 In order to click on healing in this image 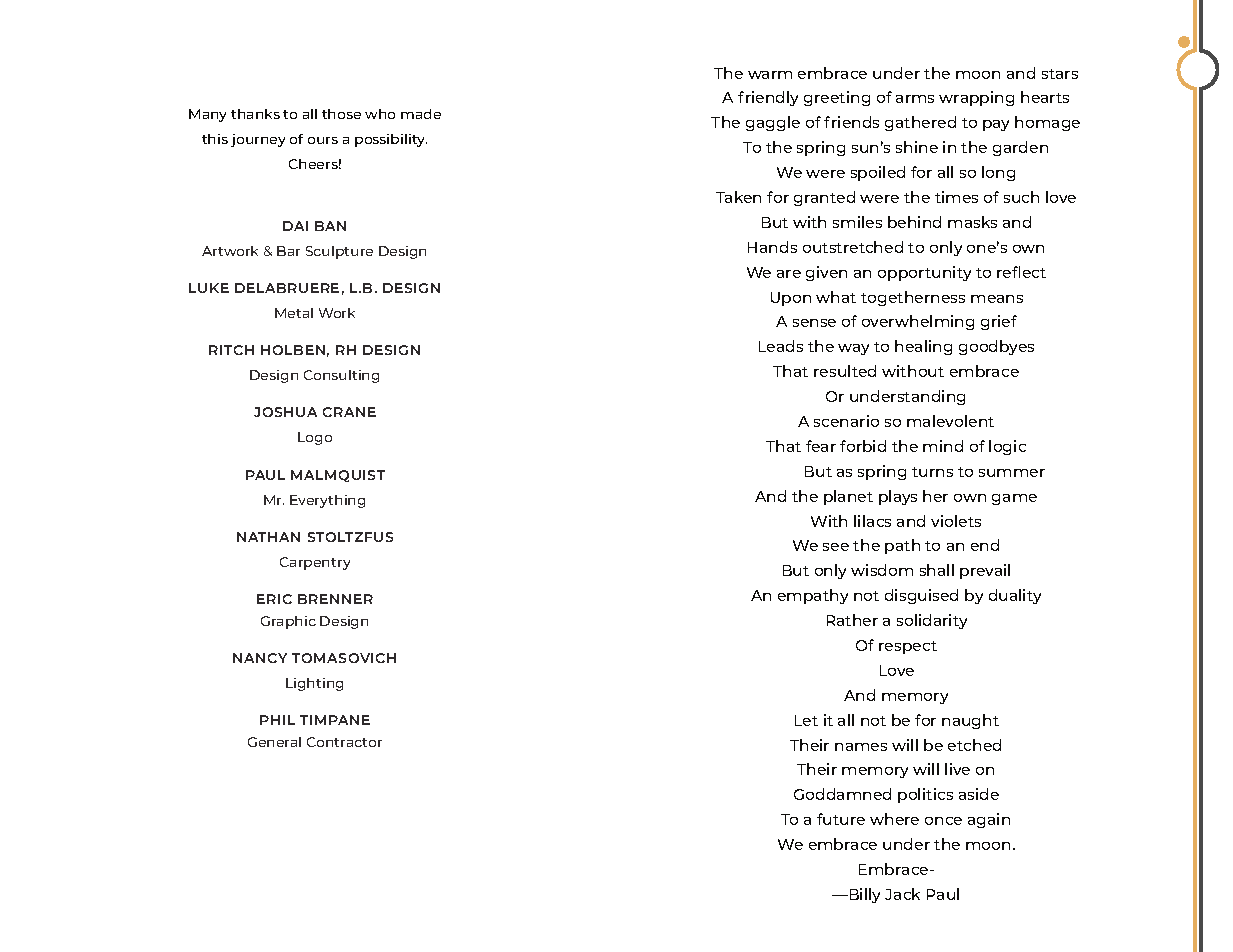, I will do `click(923, 347)`.
